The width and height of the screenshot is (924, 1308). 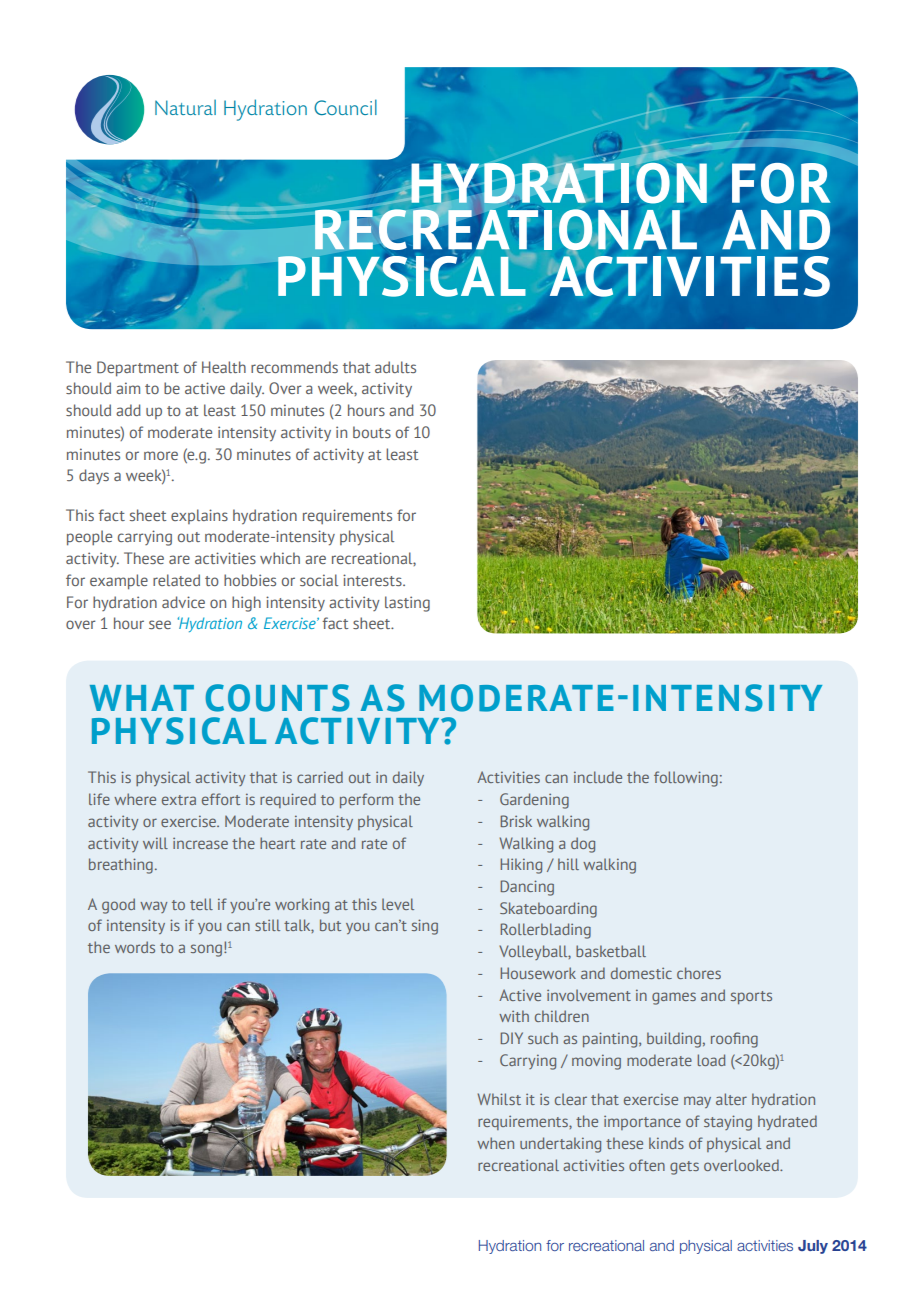 What do you see at coordinates (511, 1038) in the screenshot?
I see `DIY` at bounding box center [511, 1038].
